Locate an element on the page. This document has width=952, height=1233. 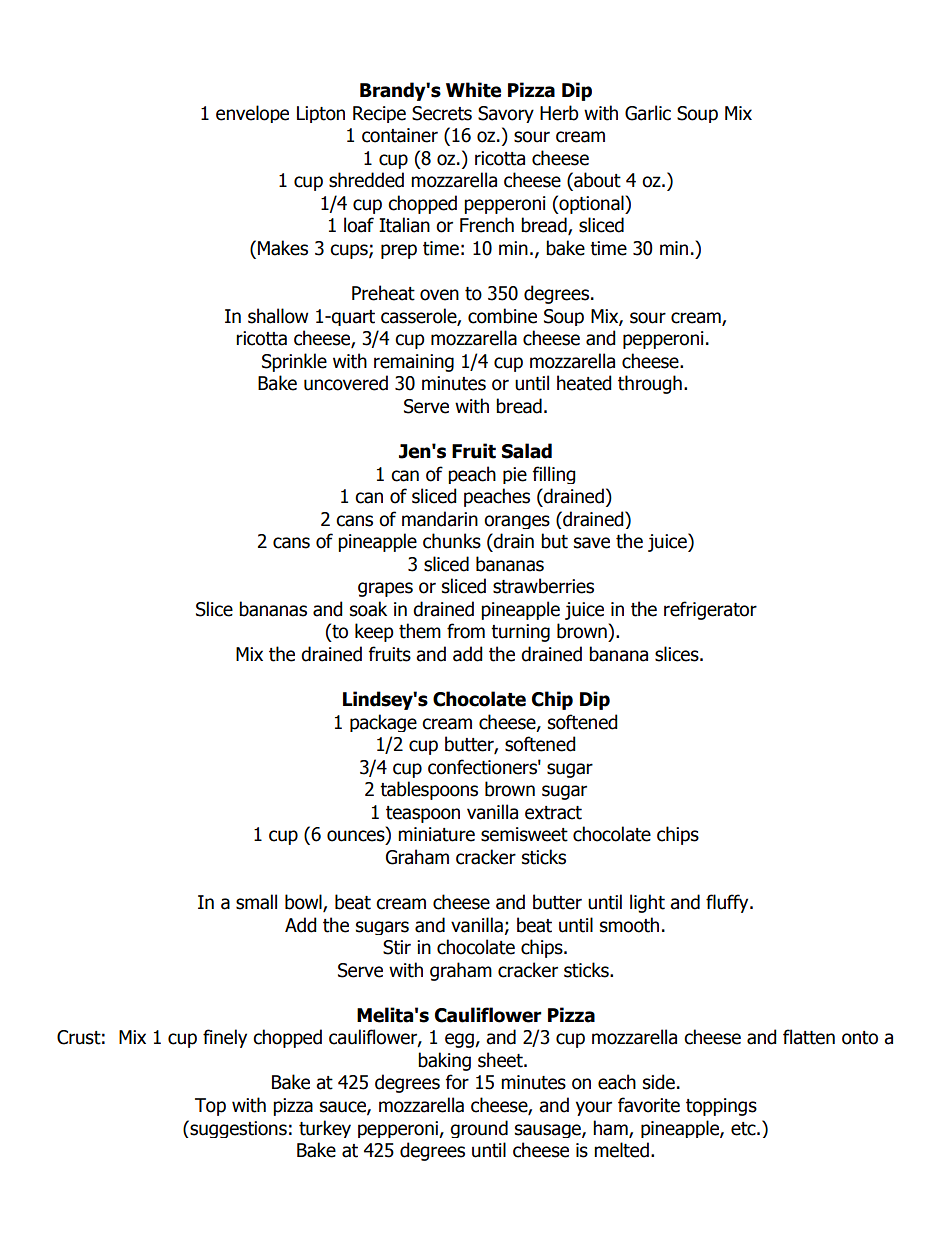
turkey is located at coordinates (325, 1129).
